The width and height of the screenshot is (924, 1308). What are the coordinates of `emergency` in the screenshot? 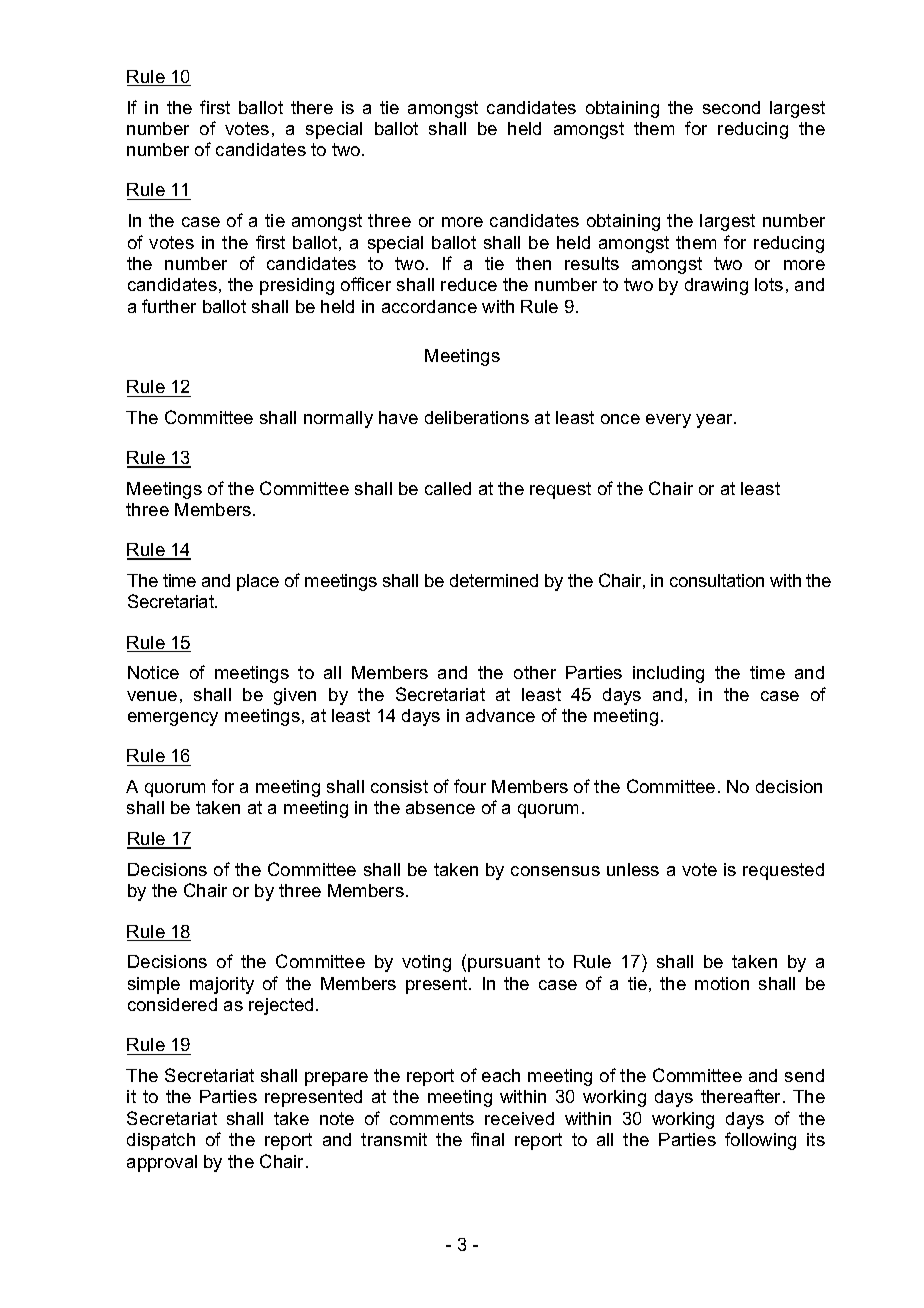 It's located at (173, 719).
